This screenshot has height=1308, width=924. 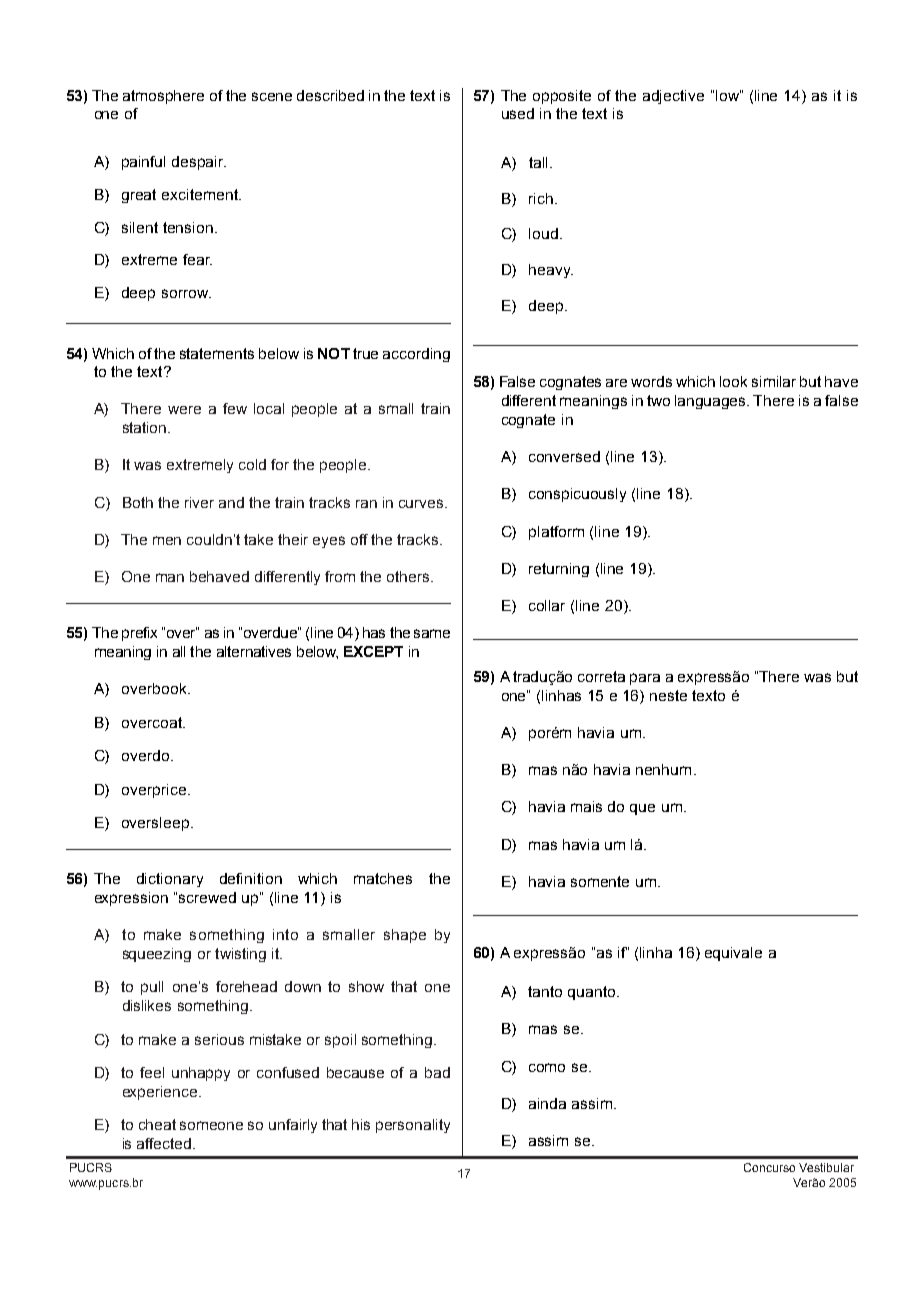 What do you see at coordinates (733, 381) in the screenshot?
I see `look` at bounding box center [733, 381].
